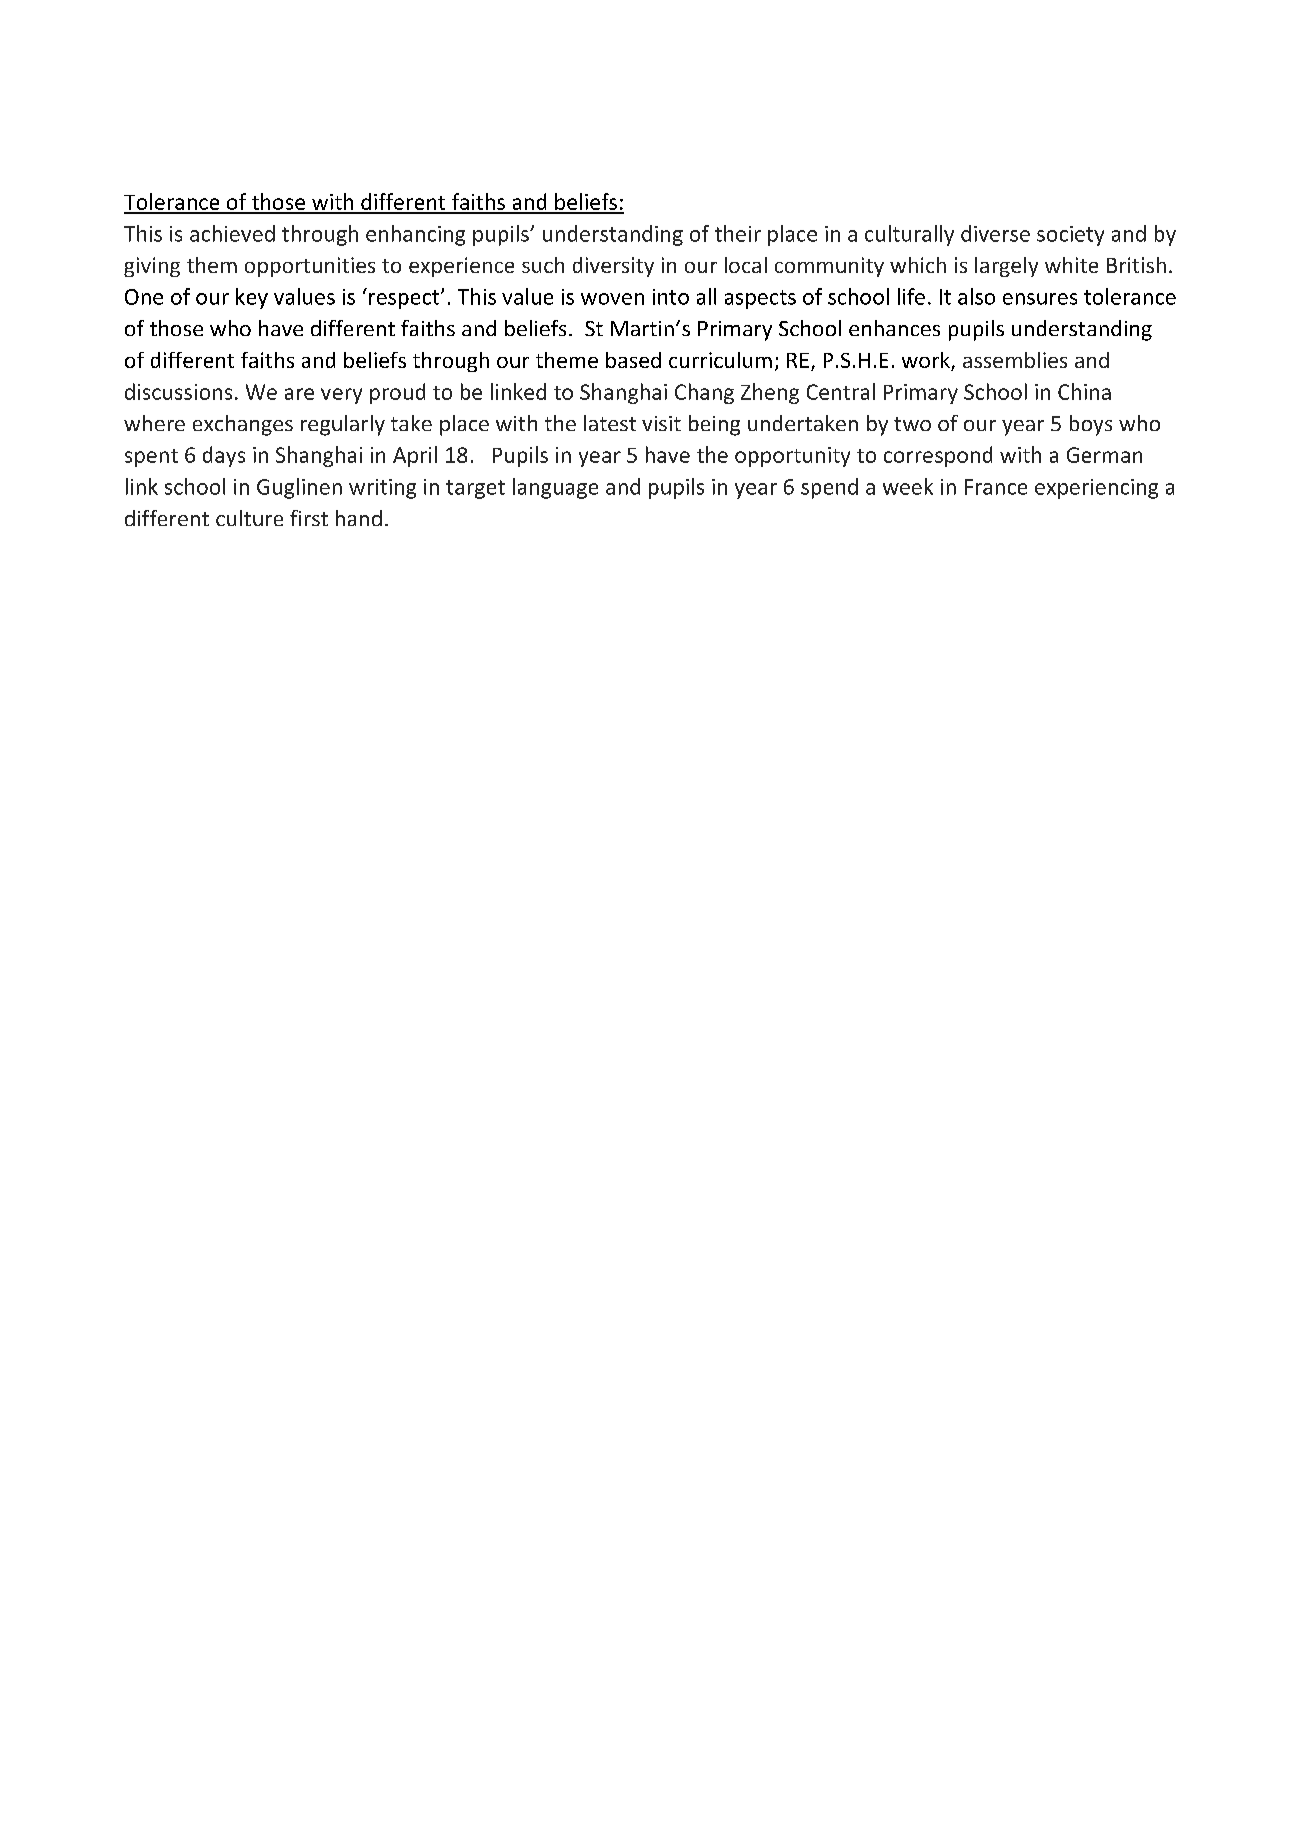 The image size is (1300, 1839). I want to click on achieved, so click(232, 233).
